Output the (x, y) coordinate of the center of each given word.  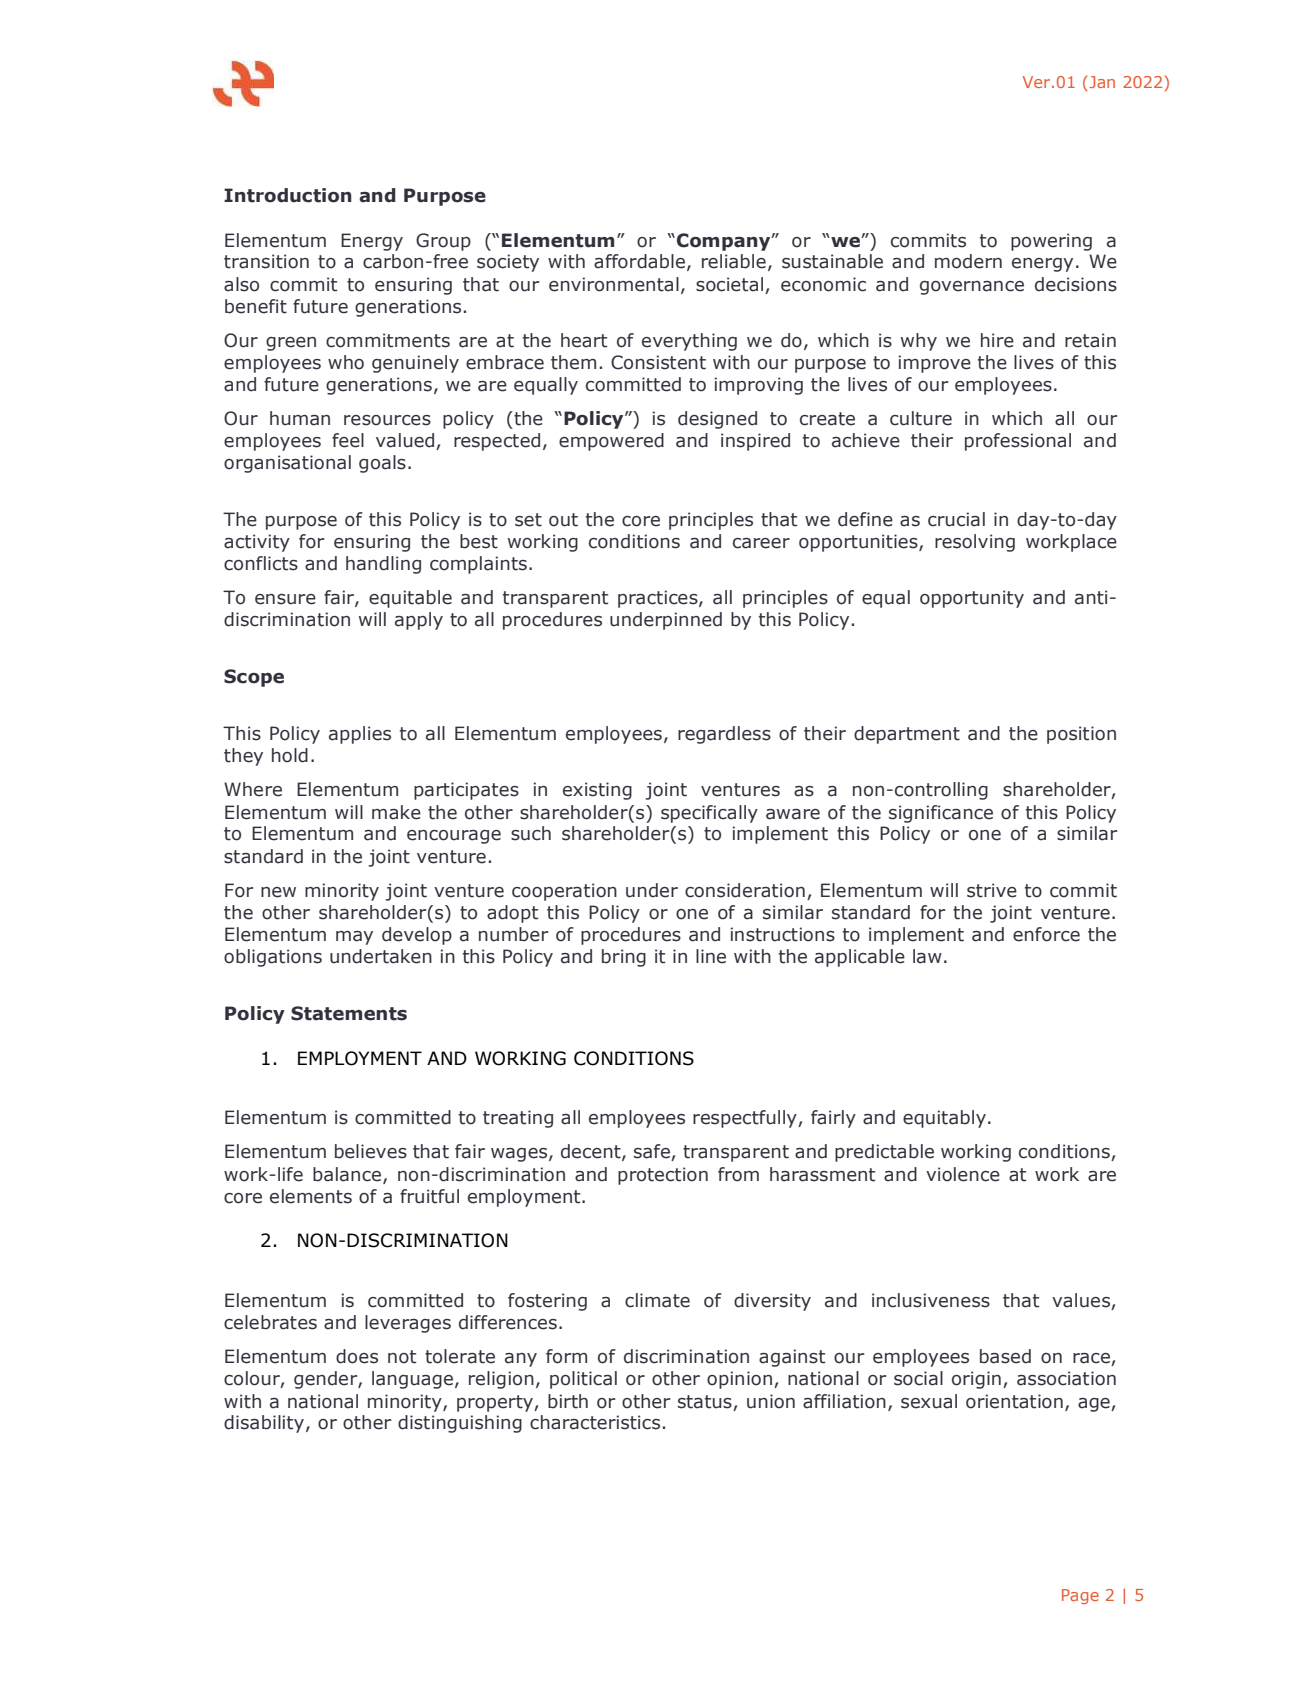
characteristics (595, 1422)
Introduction (288, 195)
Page (1080, 1596)
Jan (1102, 82)
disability (264, 1424)
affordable (639, 261)
